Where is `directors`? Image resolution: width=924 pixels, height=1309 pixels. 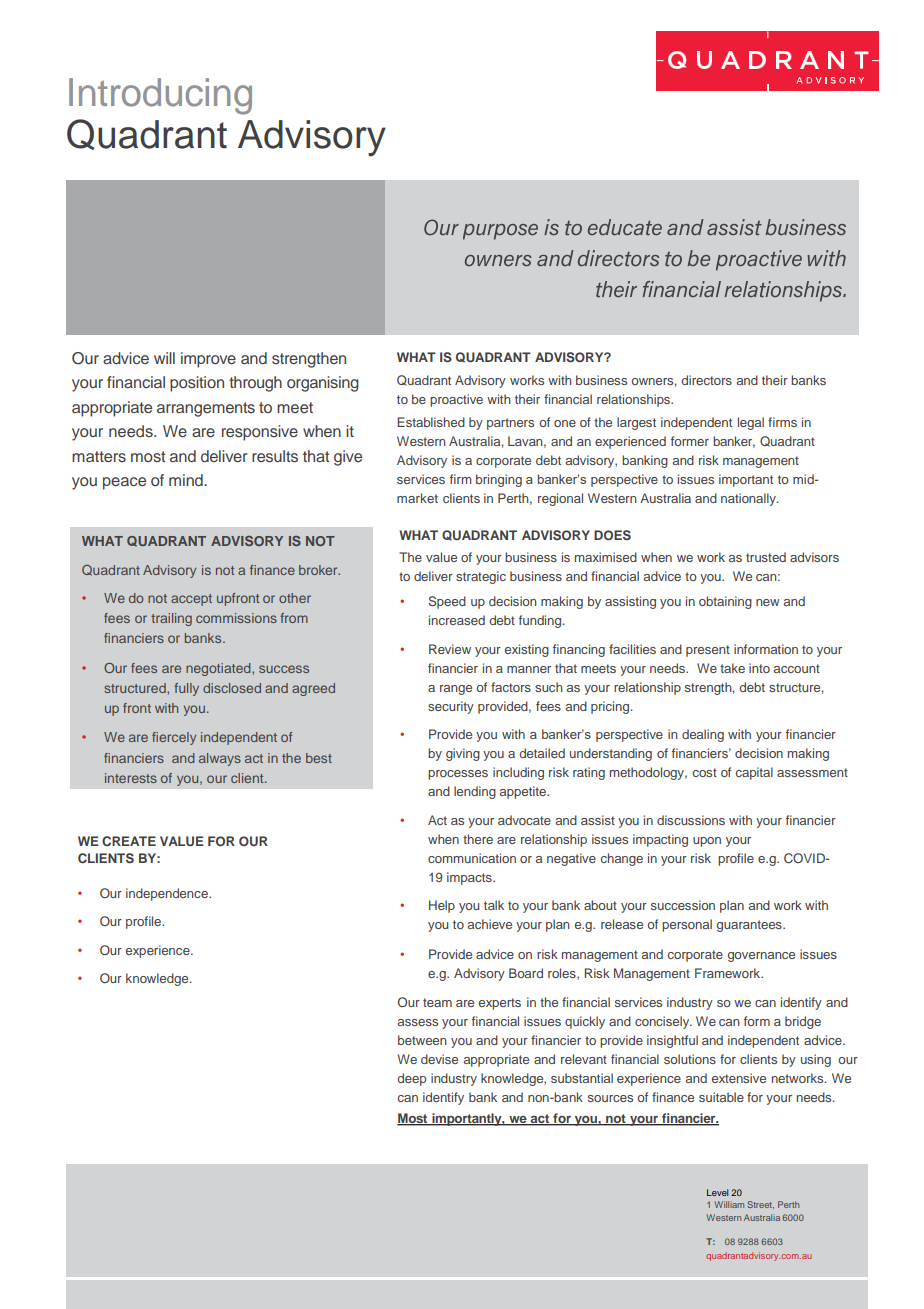
directors is located at coordinates (706, 380).
